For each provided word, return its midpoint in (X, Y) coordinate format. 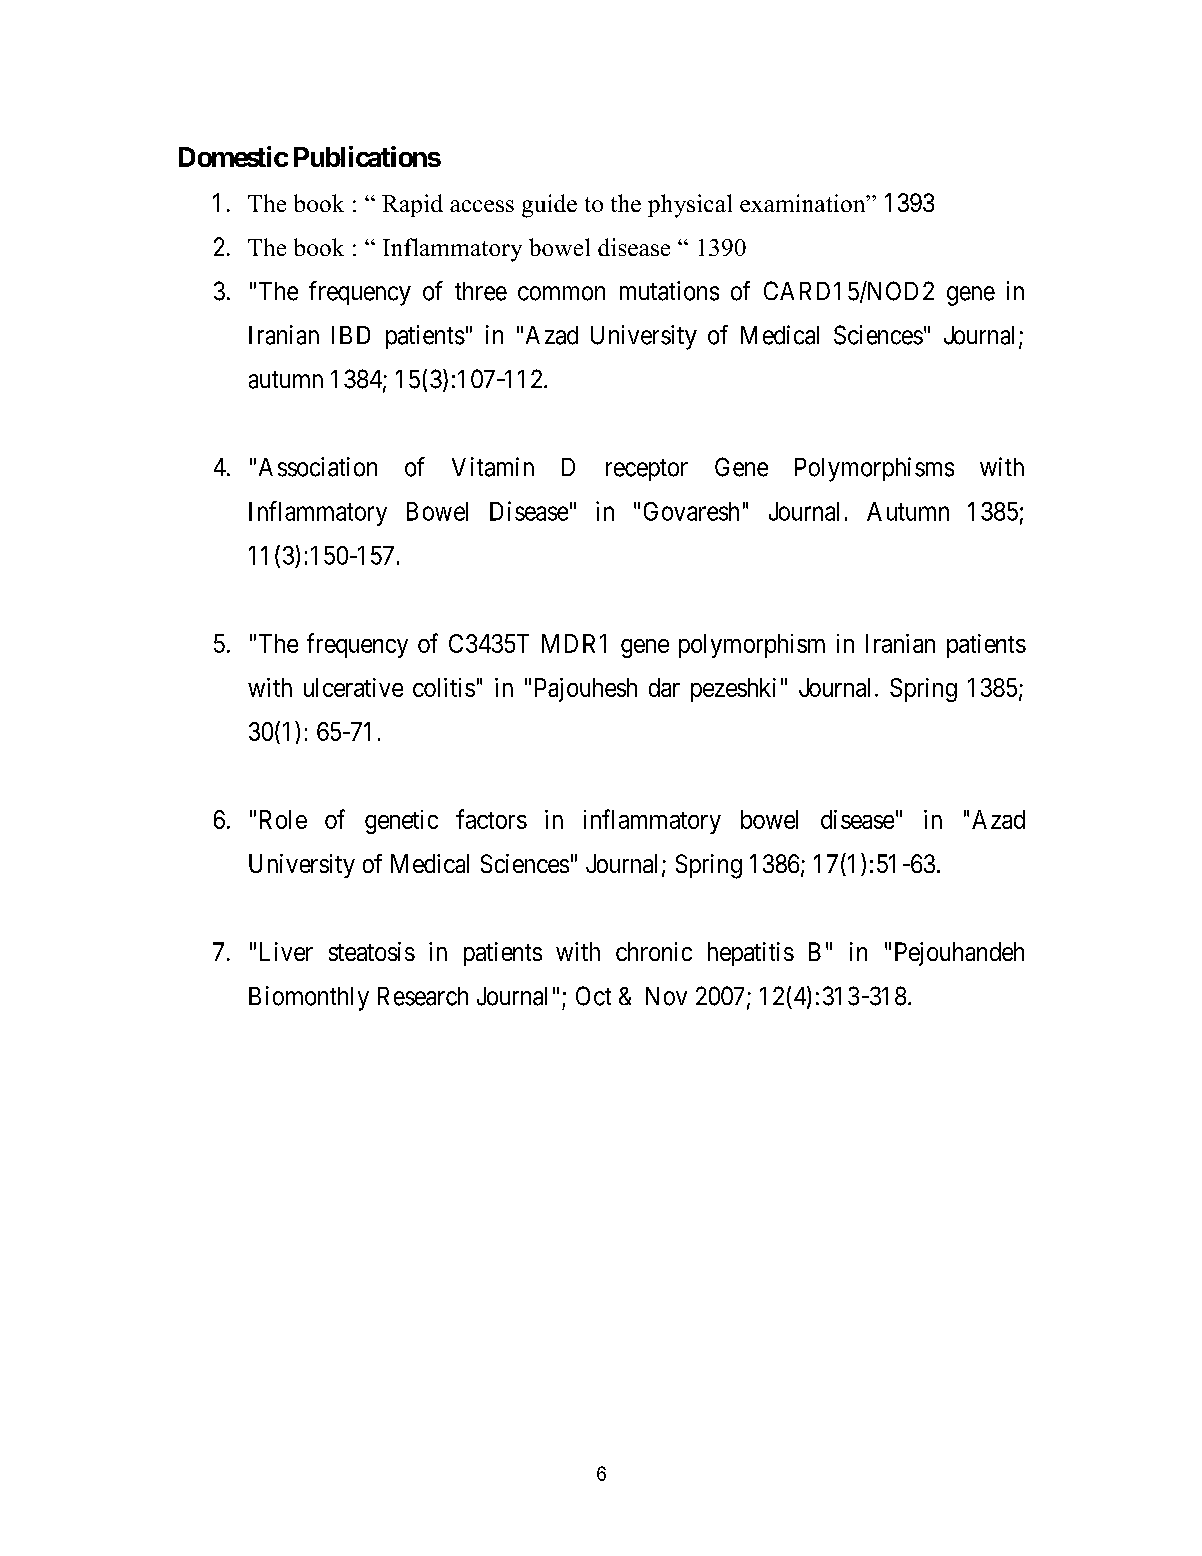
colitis (444, 687)
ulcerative (353, 687)
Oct (593, 996)
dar (664, 687)
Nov (666, 996)
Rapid (412, 205)
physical (690, 206)
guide (549, 206)
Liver (286, 951)
